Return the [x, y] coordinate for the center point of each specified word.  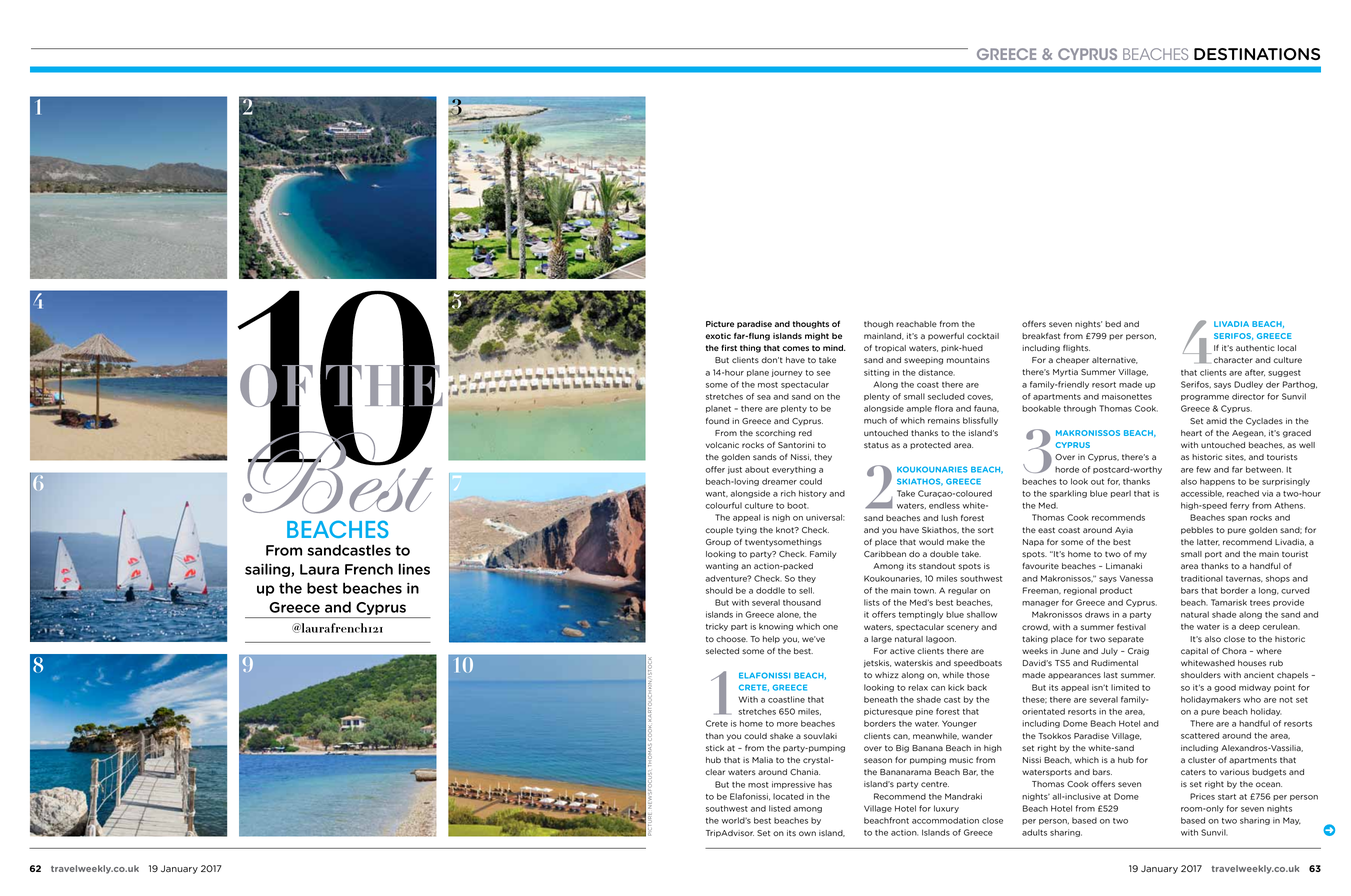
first [729, 347]
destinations [1257, 54]
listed [780, 808]
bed [1113, 324]
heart [1191, 433]
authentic [1255, 348]
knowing [776, 627]
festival [1131, 626]
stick [715, 748]
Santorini [796, 445]
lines [414, 569]
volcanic [722, 445]
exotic [718, 336]
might [817, 337]
